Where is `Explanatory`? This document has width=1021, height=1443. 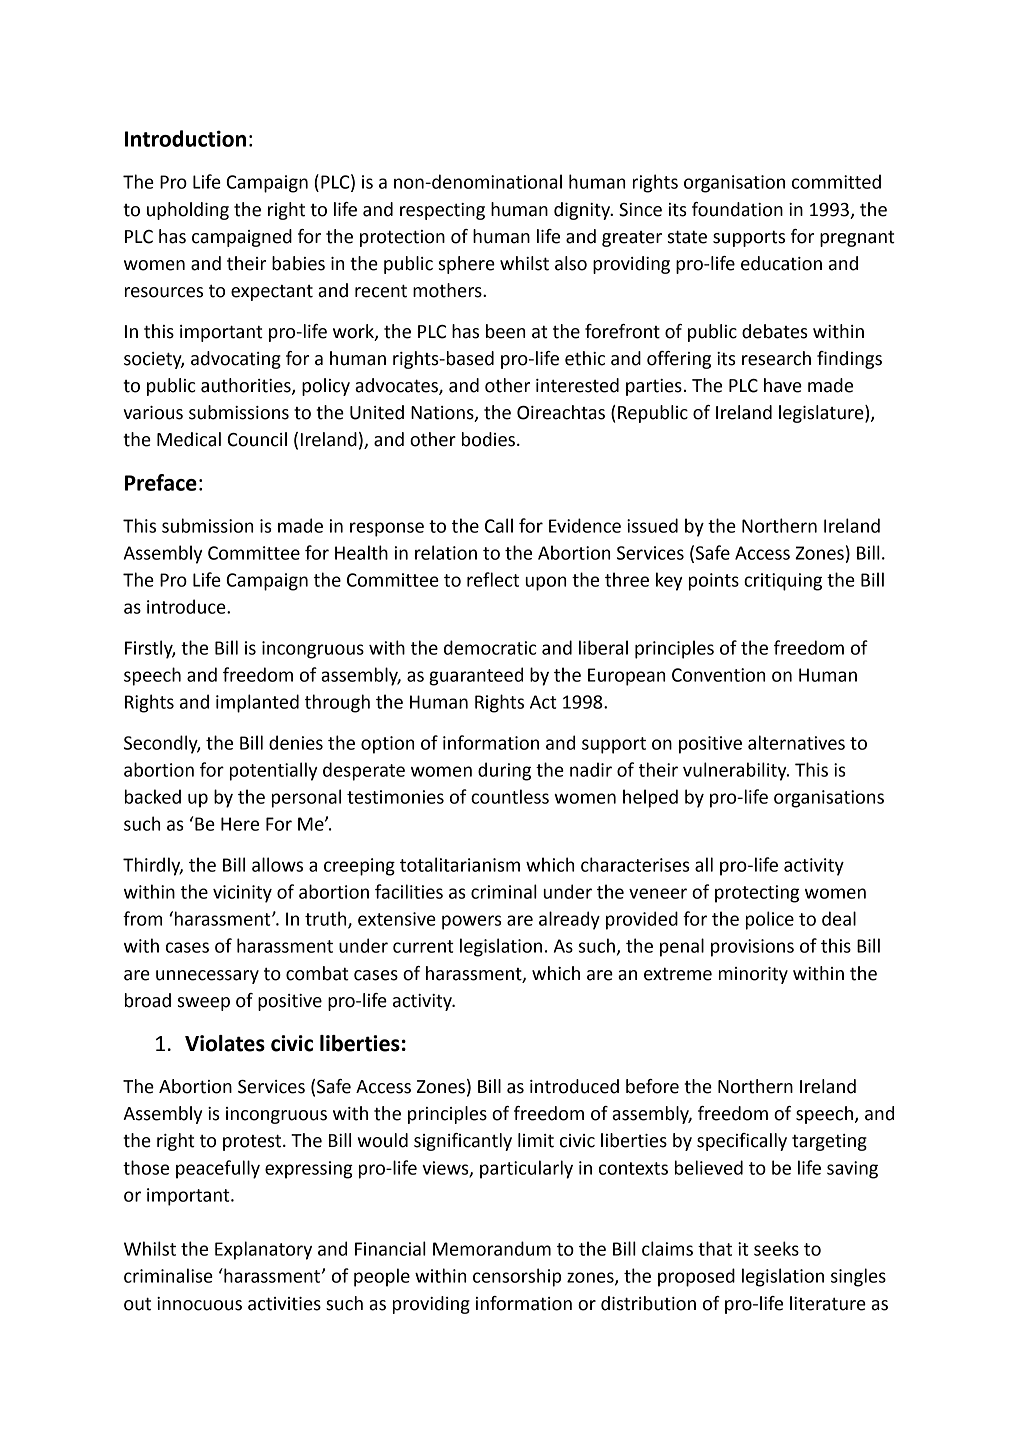 Explanatory is located at coordinates (263, 1250).
